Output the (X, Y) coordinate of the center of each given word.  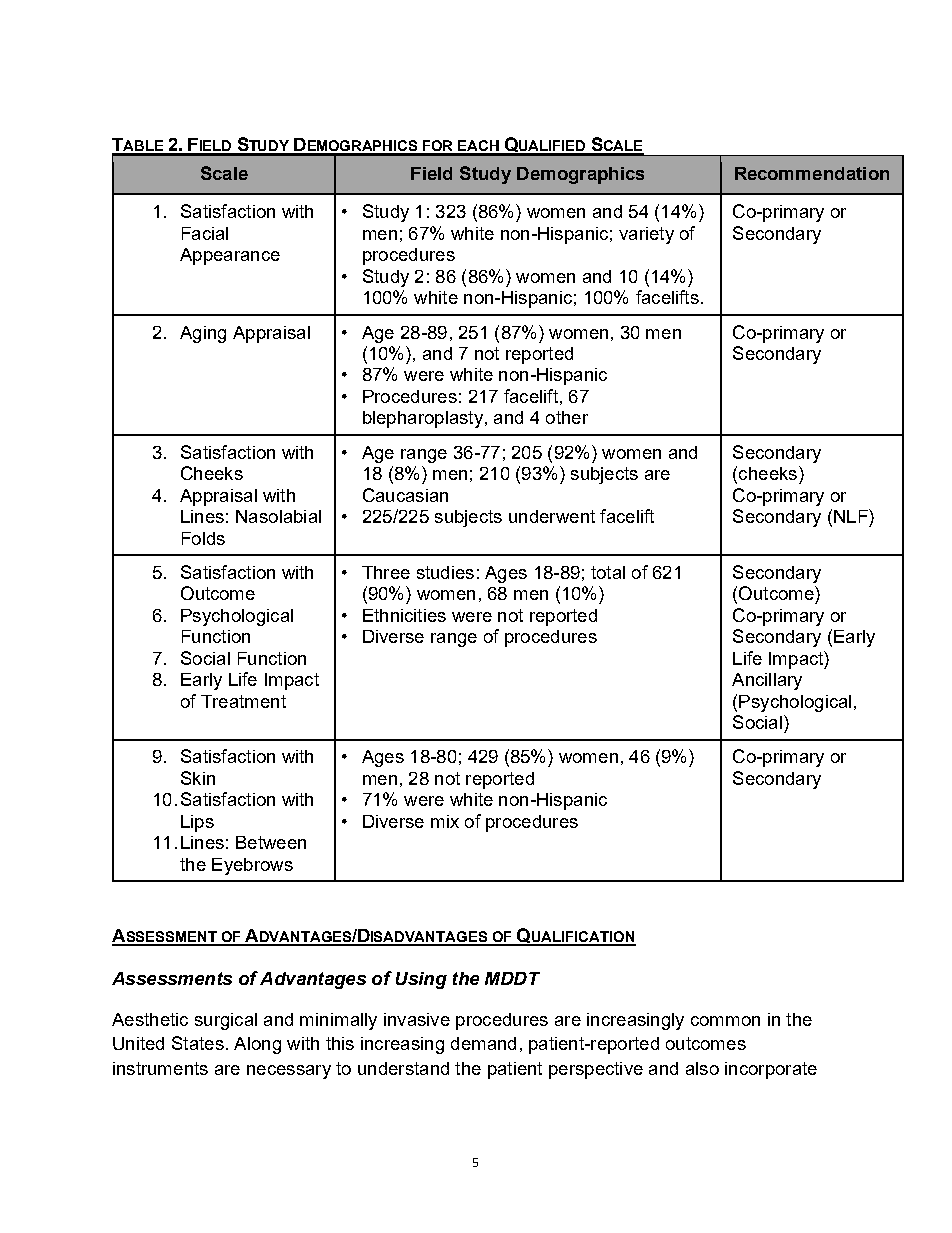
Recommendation (812, 173)
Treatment (243, 701)
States (198, 1043)
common (725, 1021)
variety (646, 235)
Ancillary (767, 681)
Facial (205, 233)
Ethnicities (404, 615)
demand (483, 1043)
